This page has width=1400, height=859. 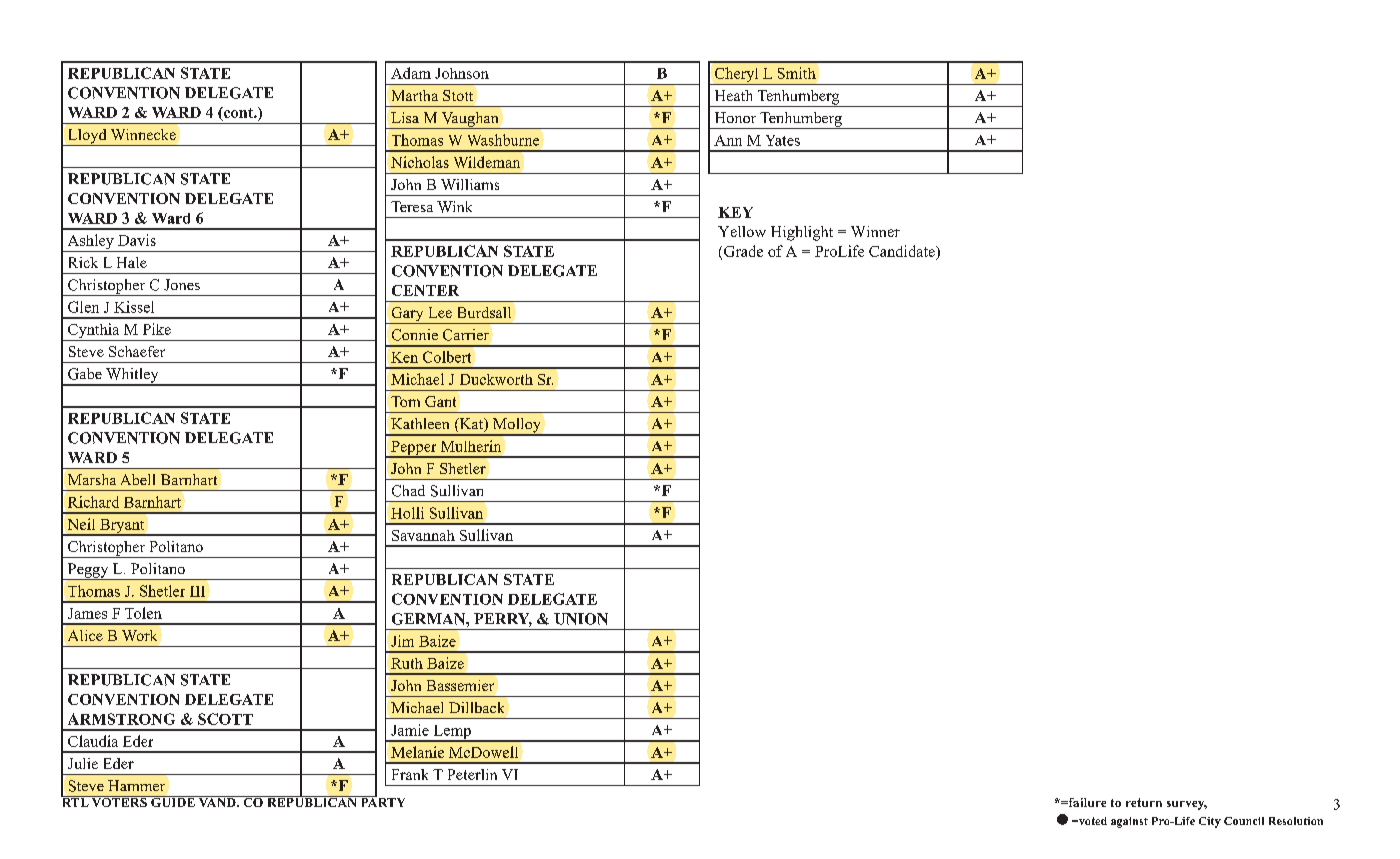 What do you see at coordinates (517, 426) in the page?
I see `Molloy` at bounding box center [517, 426].
